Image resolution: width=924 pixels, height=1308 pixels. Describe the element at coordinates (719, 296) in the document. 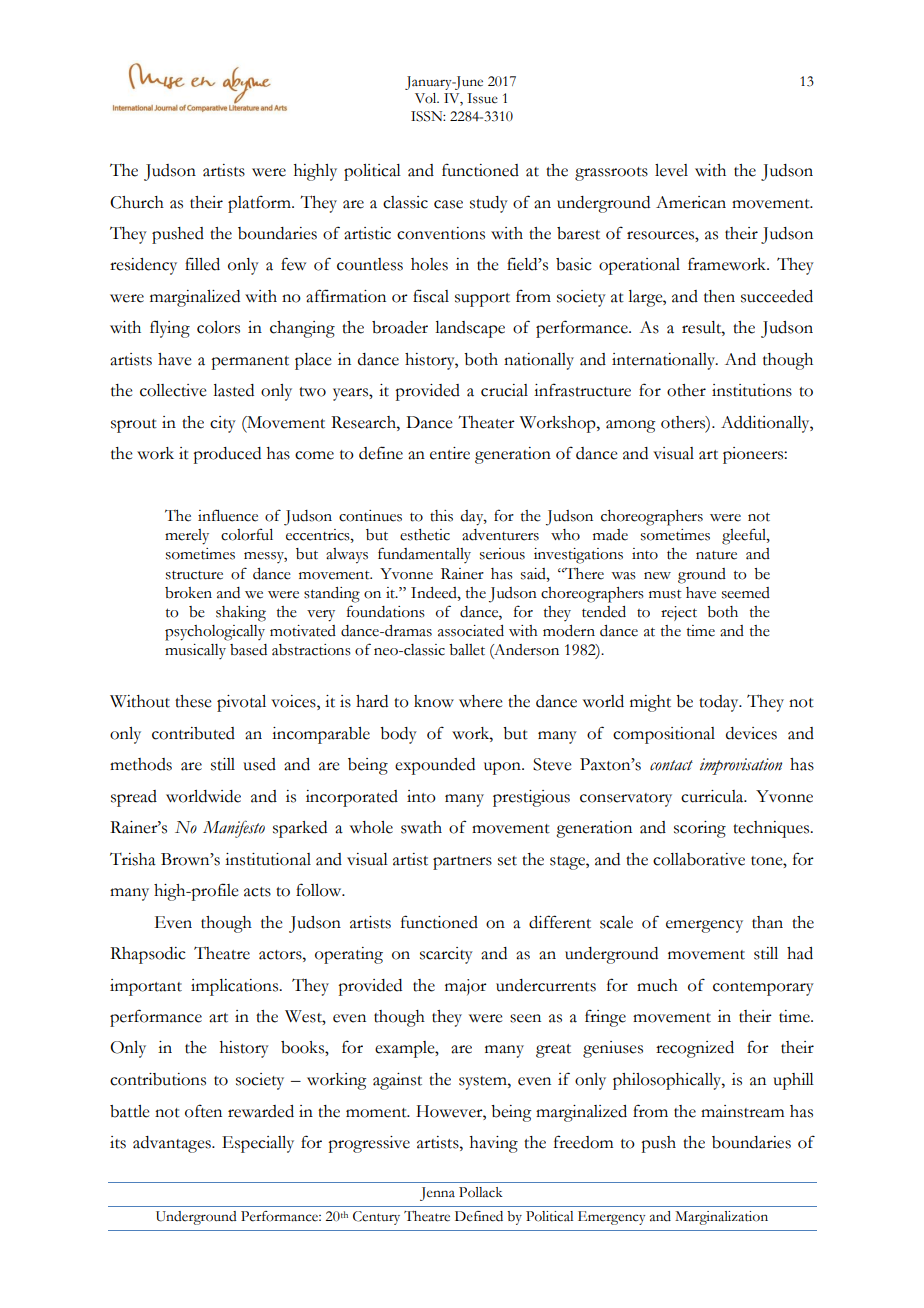

I see `then` at that location.
